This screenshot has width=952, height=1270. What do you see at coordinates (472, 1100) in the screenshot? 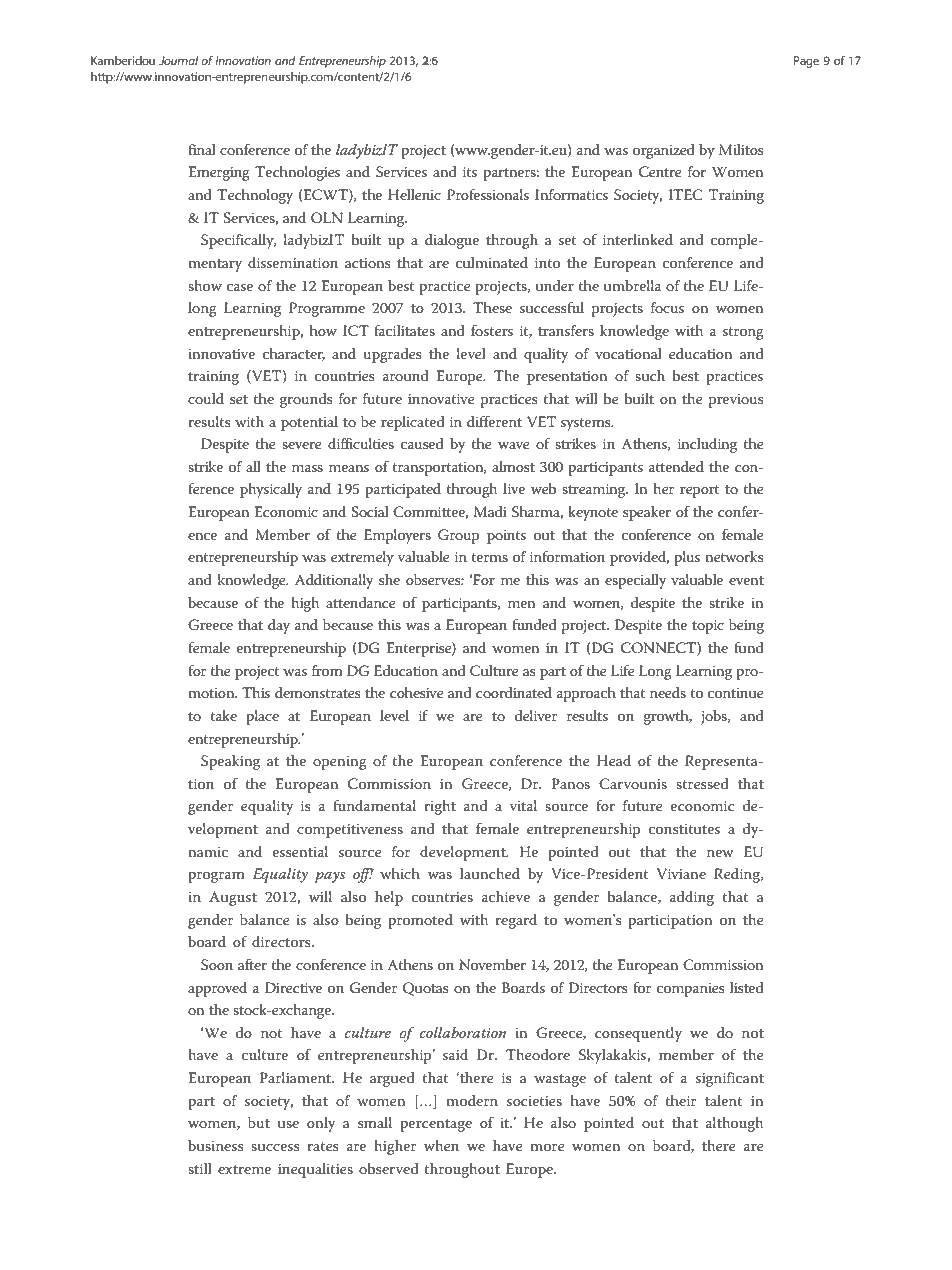
I see `modern` at bounding box center [472, 1100].
